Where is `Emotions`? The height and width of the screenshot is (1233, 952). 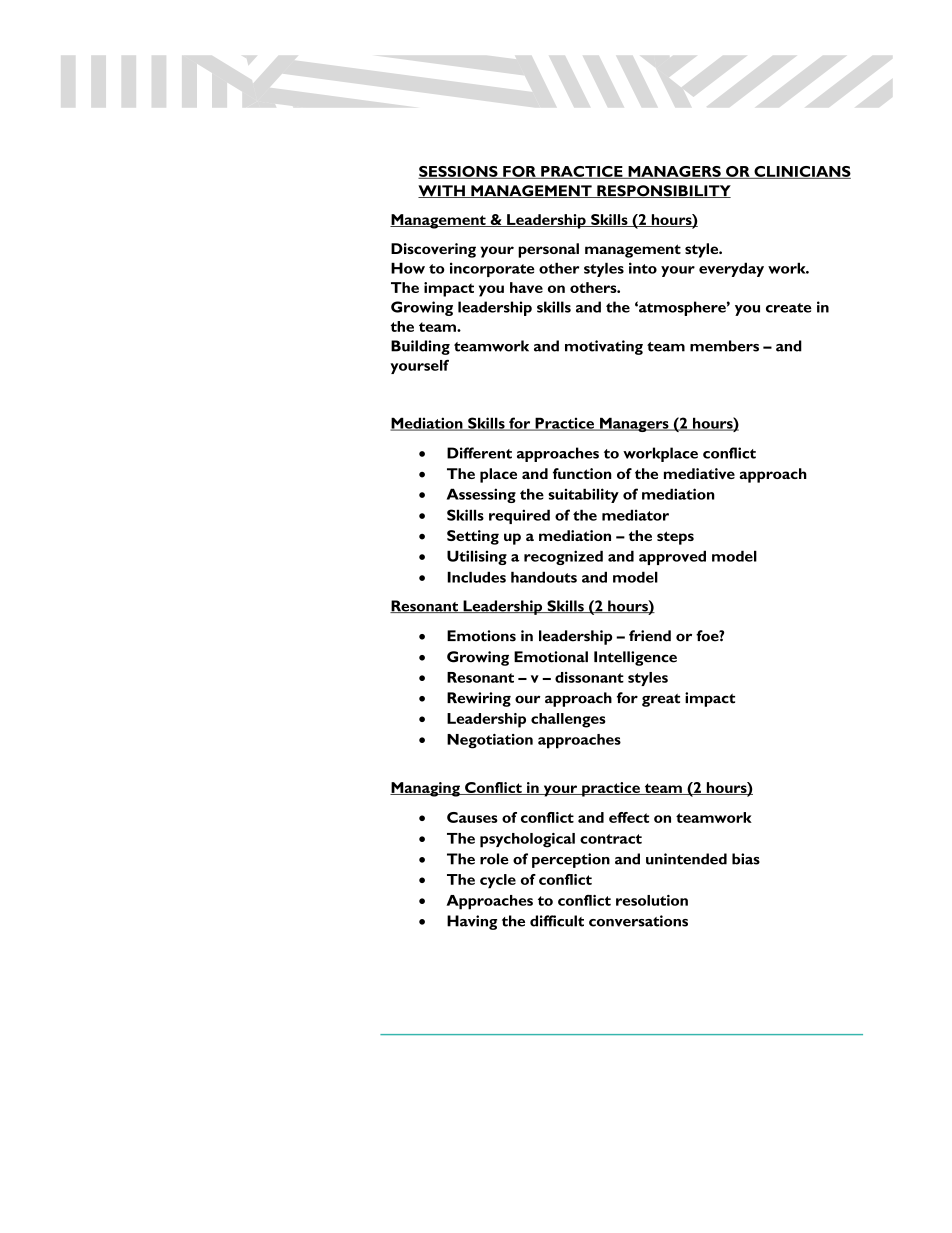 Emotions is located at coordinates (481, 636).
